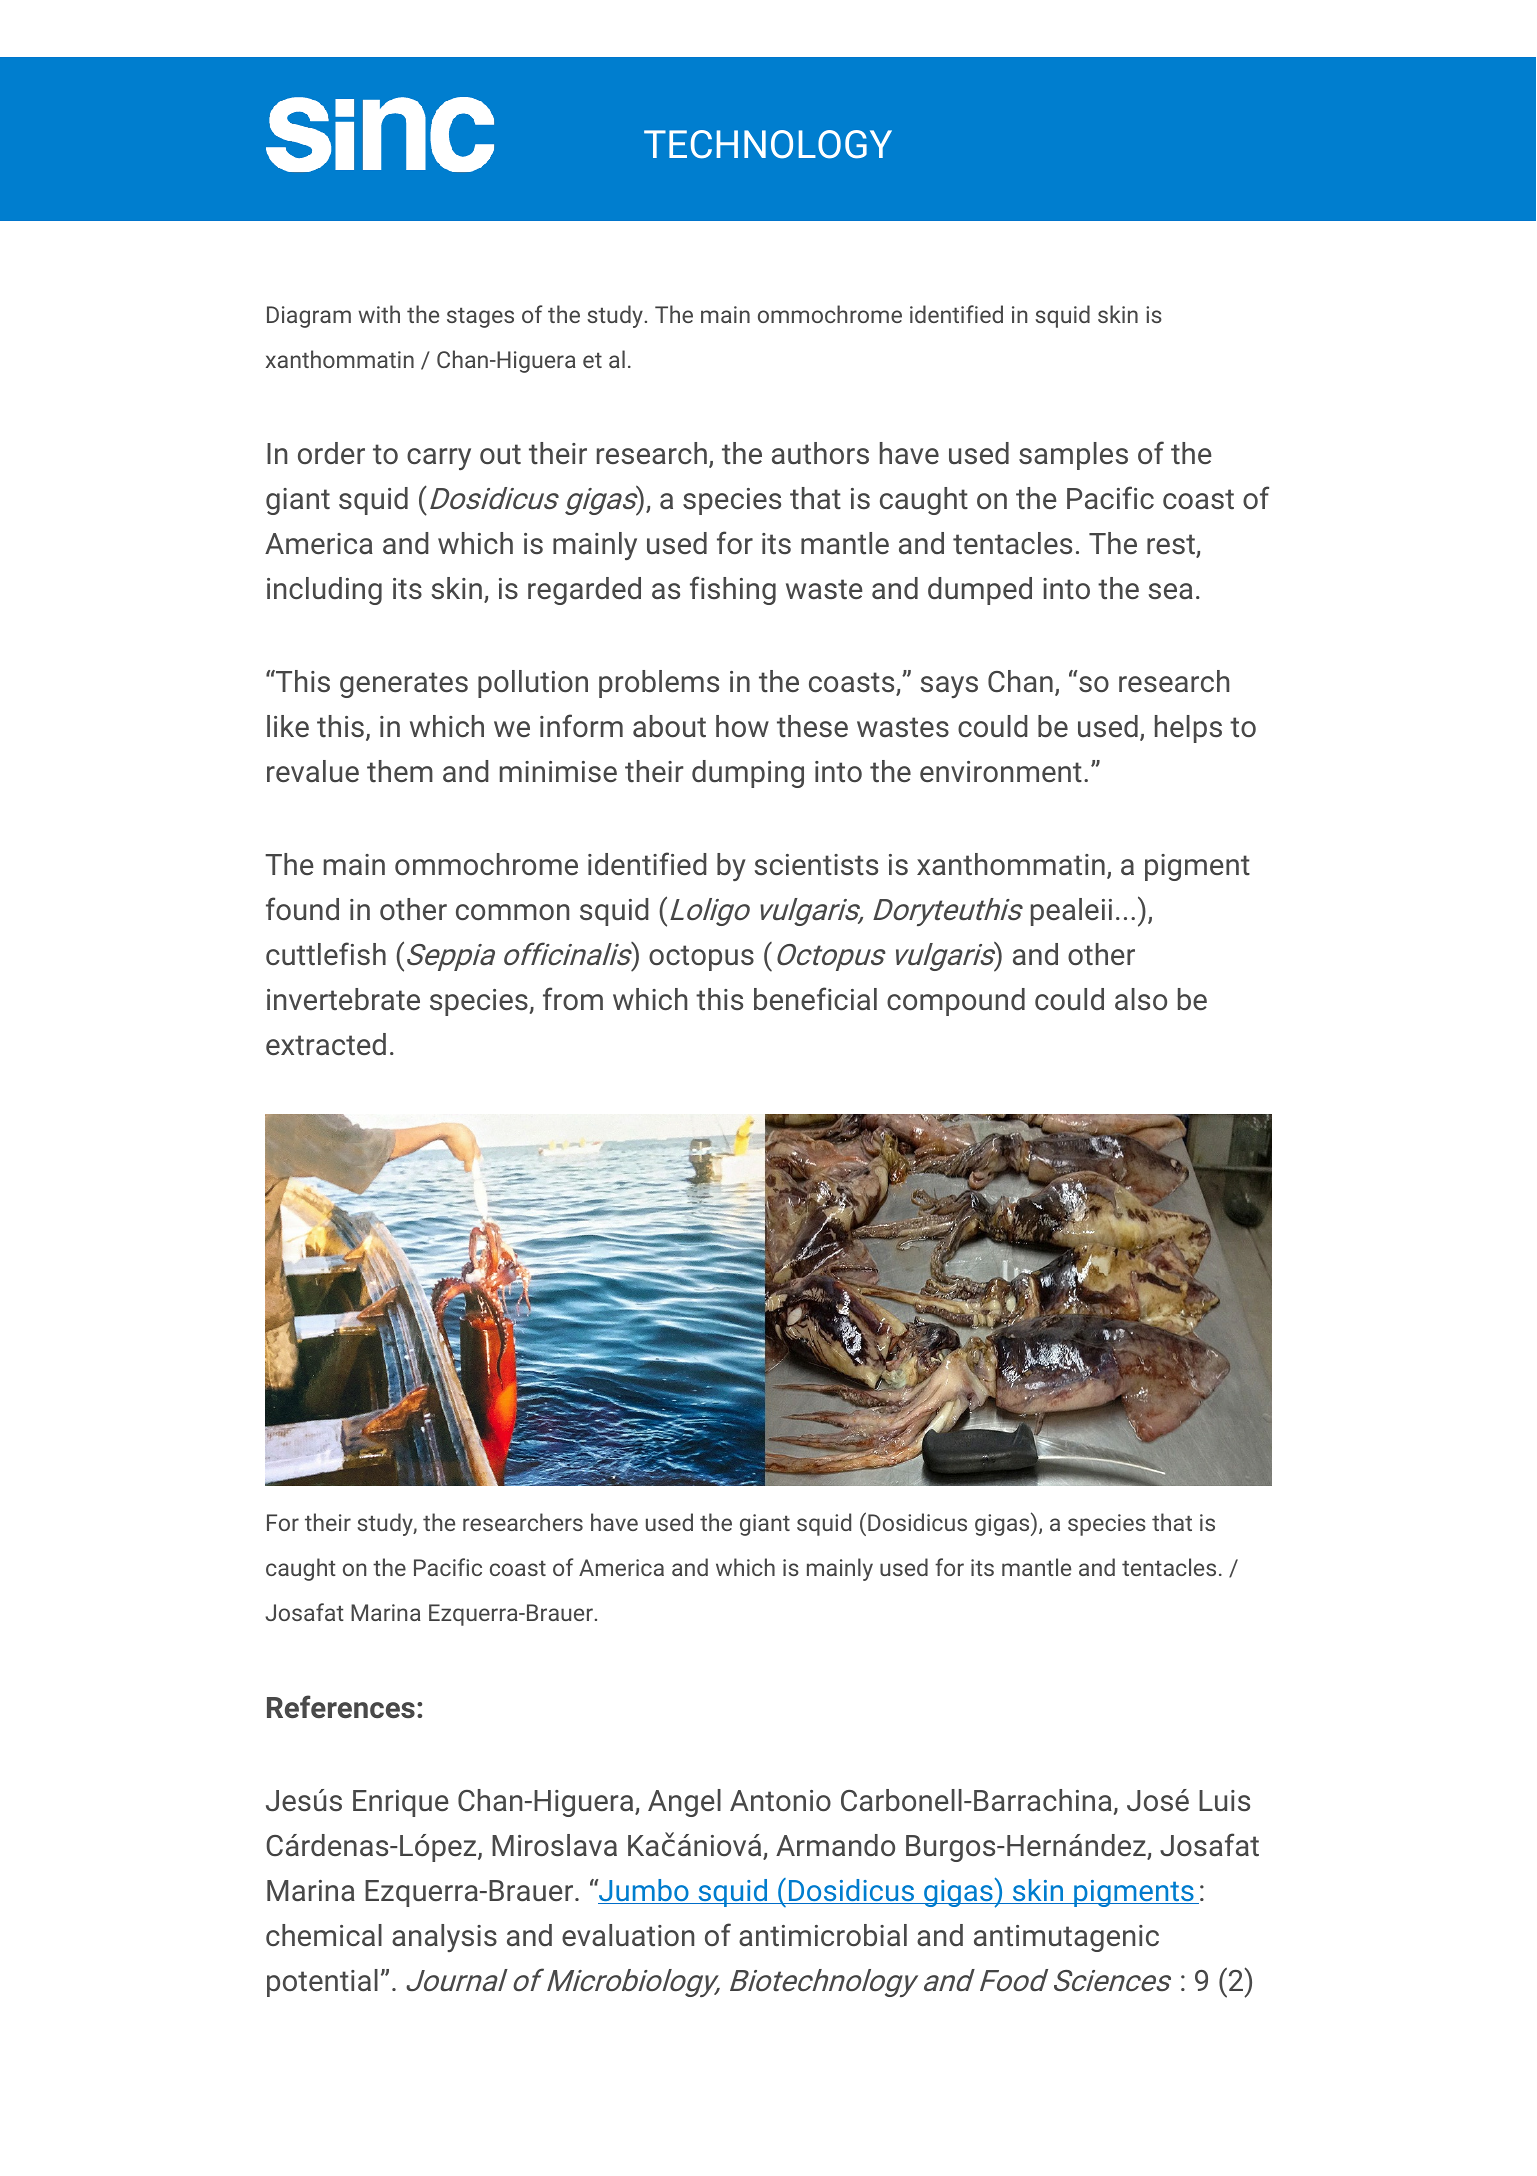 The width and height of the screenshot is (1537, 2176). Describe the element at coordinates (820, 453) in the screenshot. I see `authors` at that location.
